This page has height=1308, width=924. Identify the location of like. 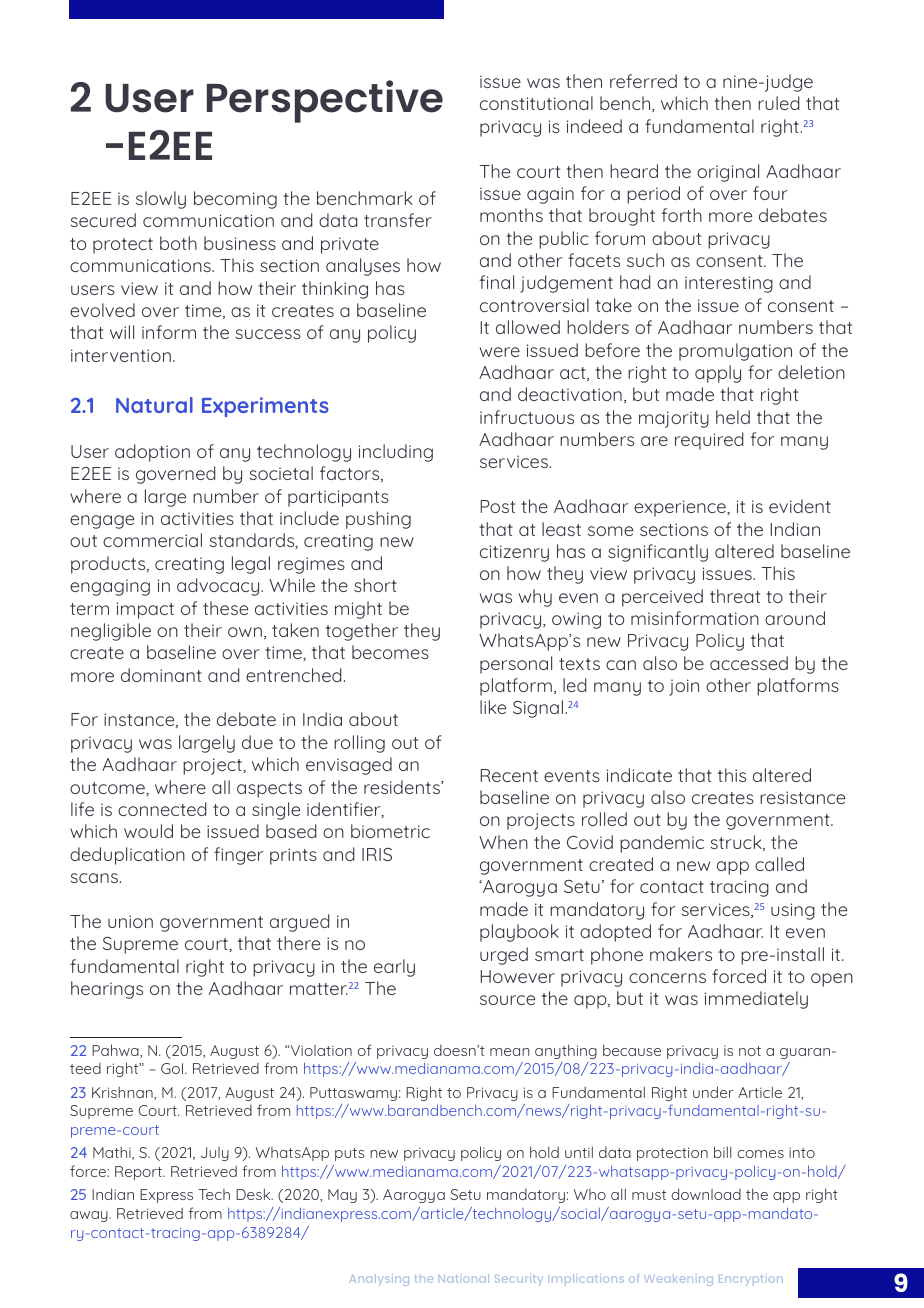
(493, 707).
